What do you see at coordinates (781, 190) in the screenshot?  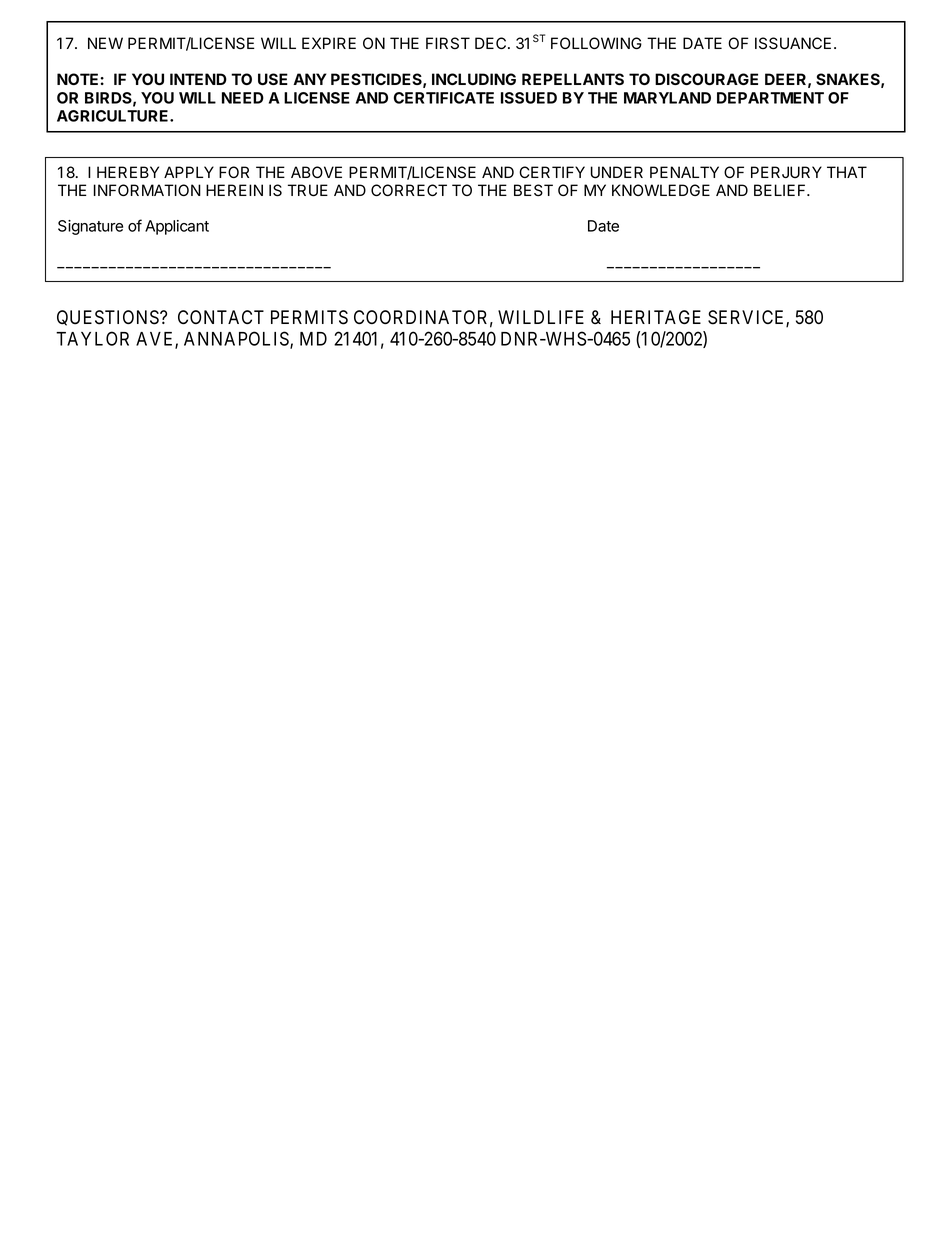 I see `BELIEF` at bounding box center [781, 190].
